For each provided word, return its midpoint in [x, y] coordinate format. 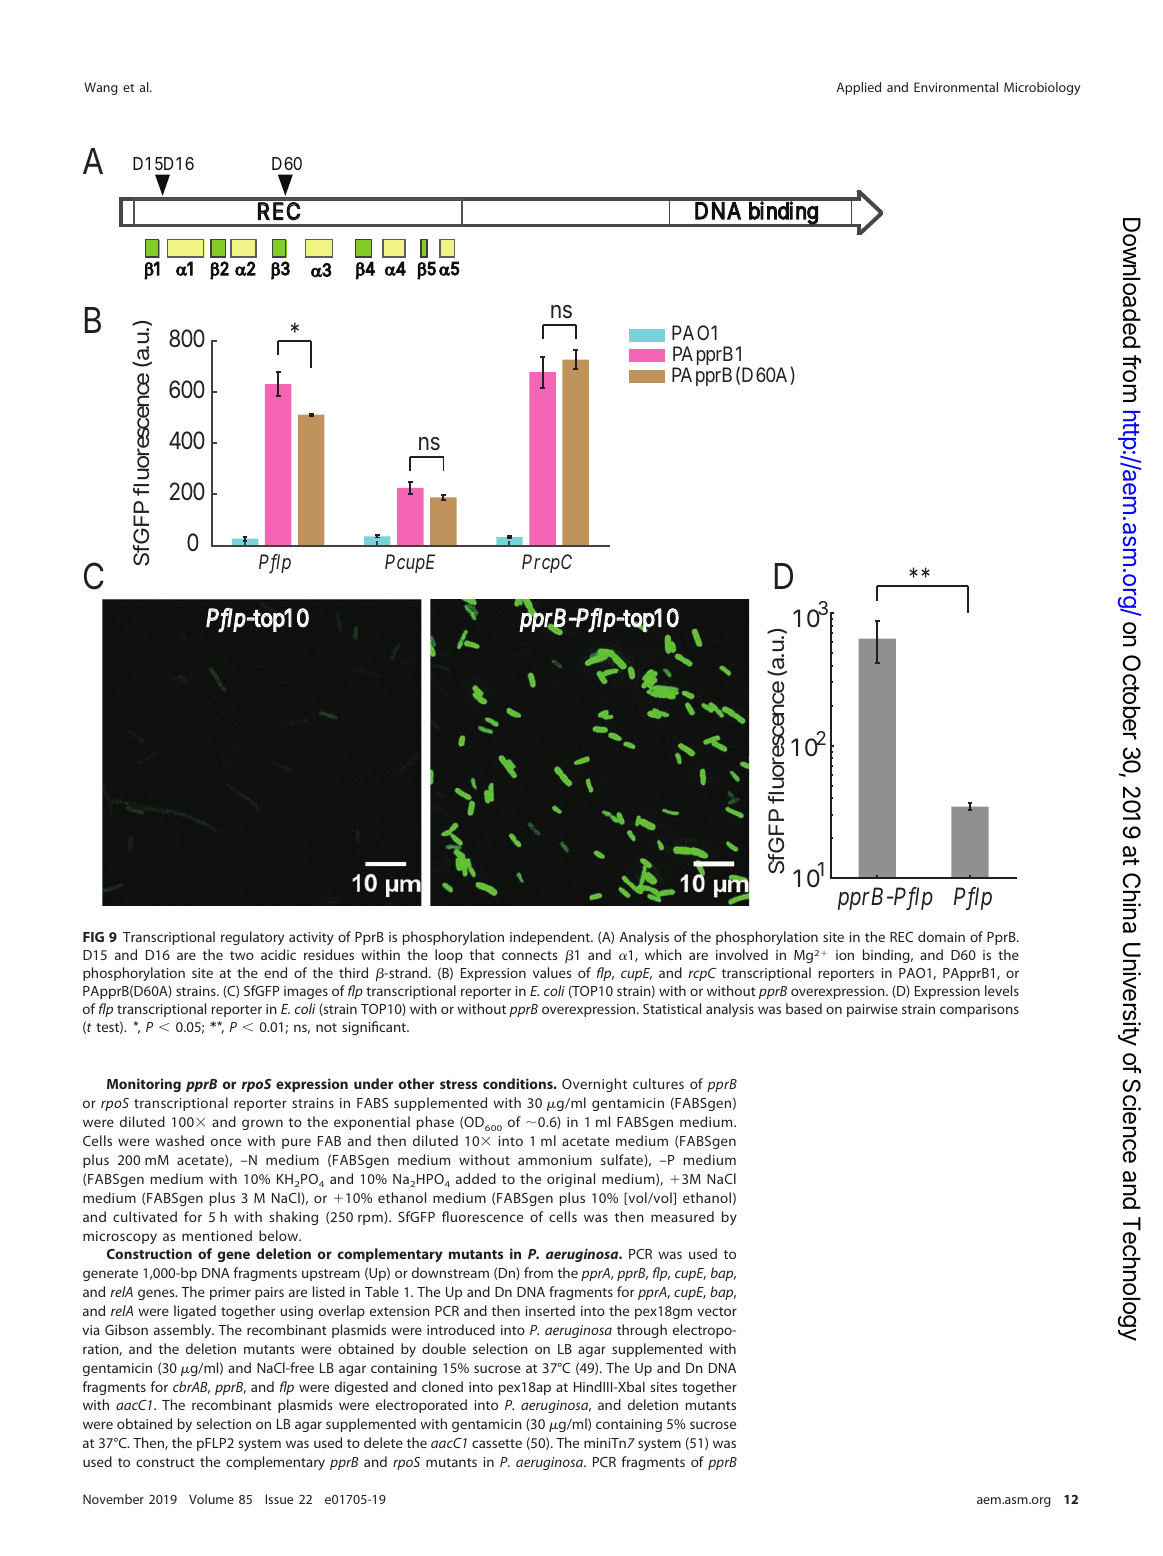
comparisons [979, 1010]
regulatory [252, 938]
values [552, 972]
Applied [858, 88]
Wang [101, 88]
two [242, 955]
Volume [211, 1499]
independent [551, 938]
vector [717, 1311]
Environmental [956, 87]
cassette [497, 1443]
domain [941, 936]
